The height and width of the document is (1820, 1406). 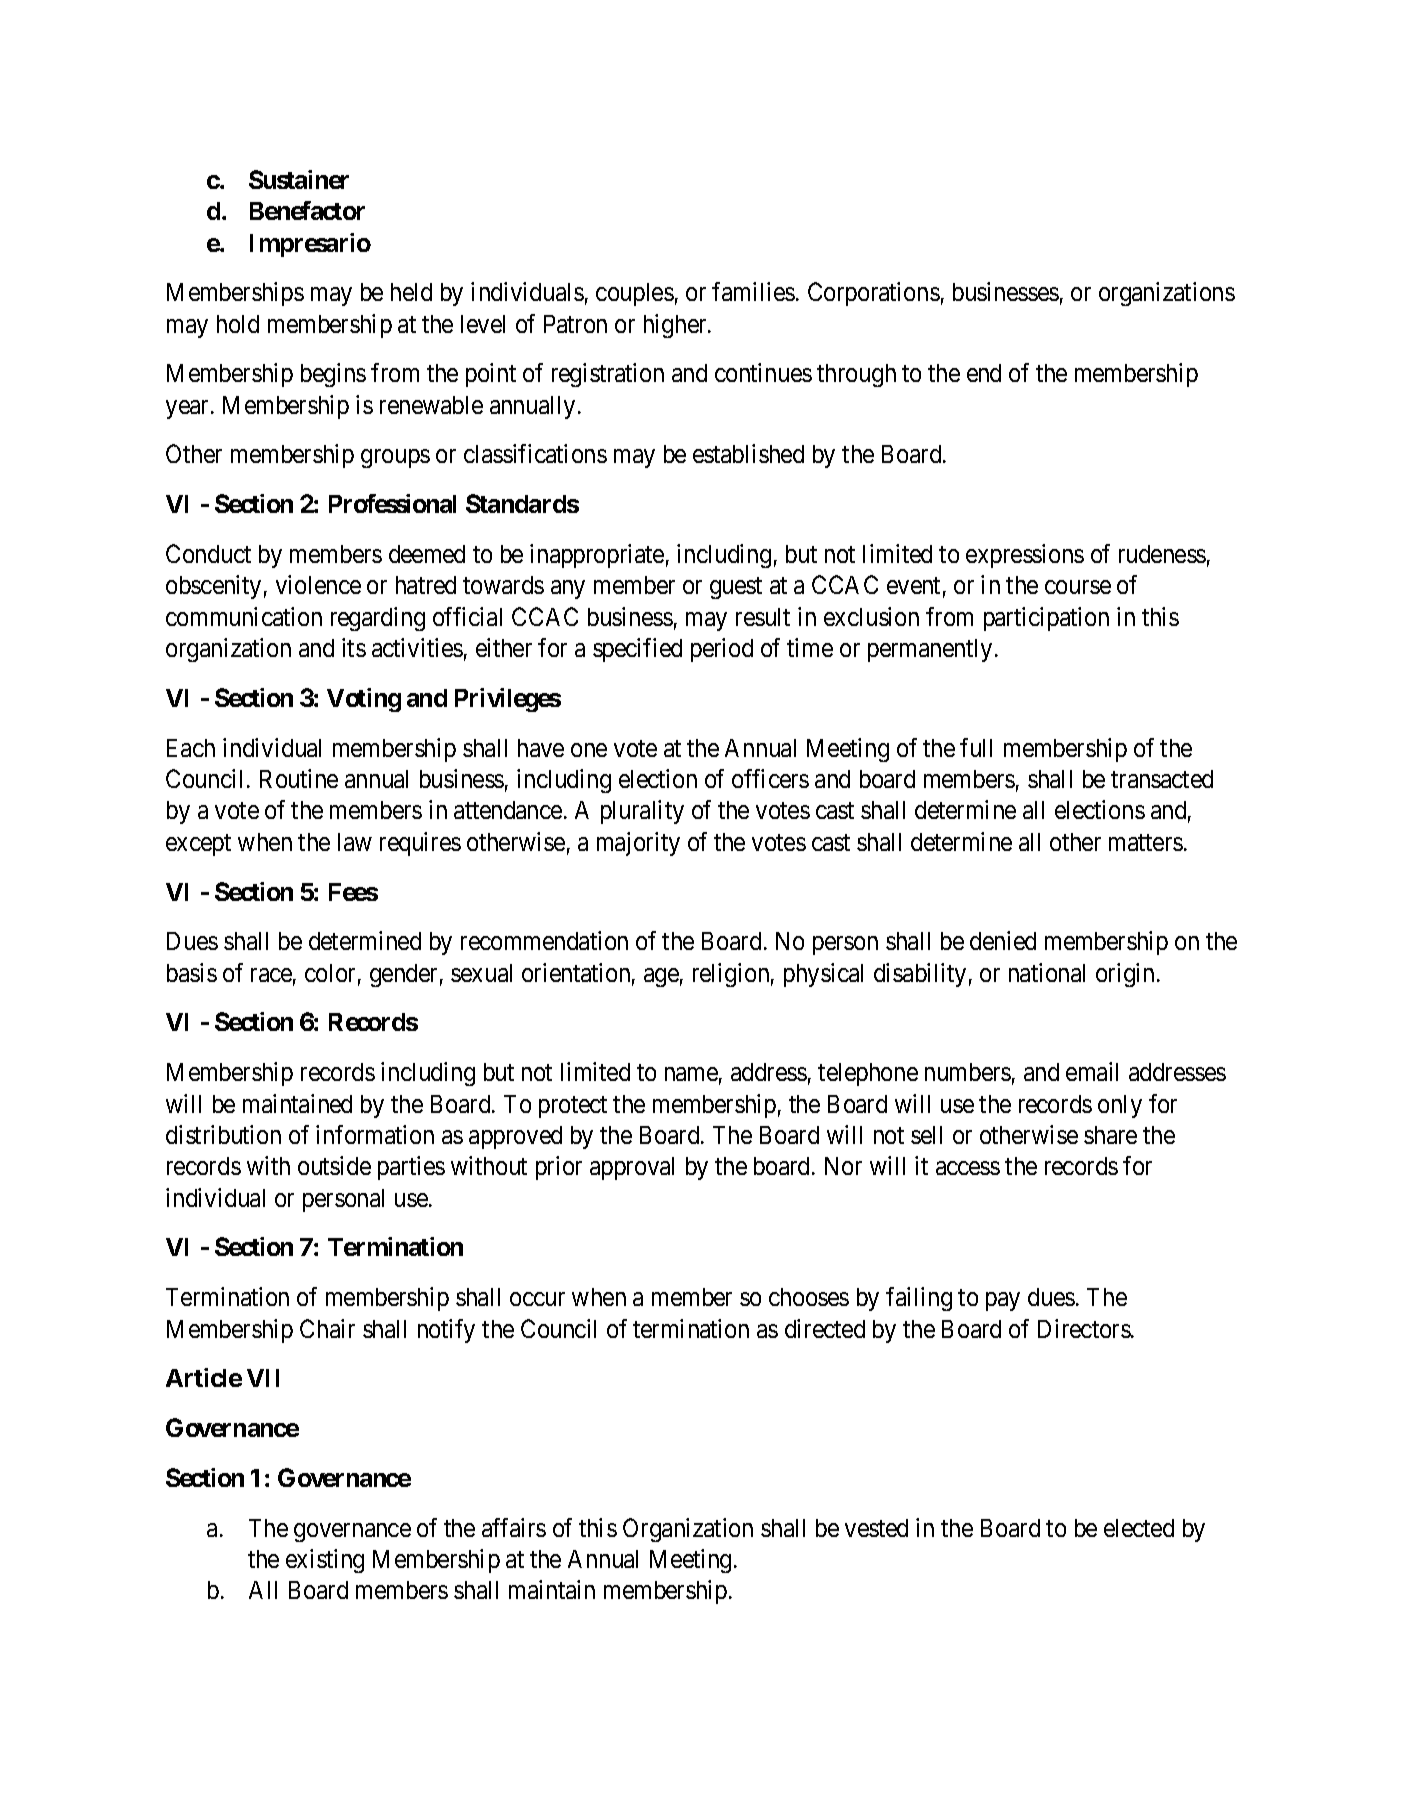 I want to click on elected, so click(x=1139, y=1528).
